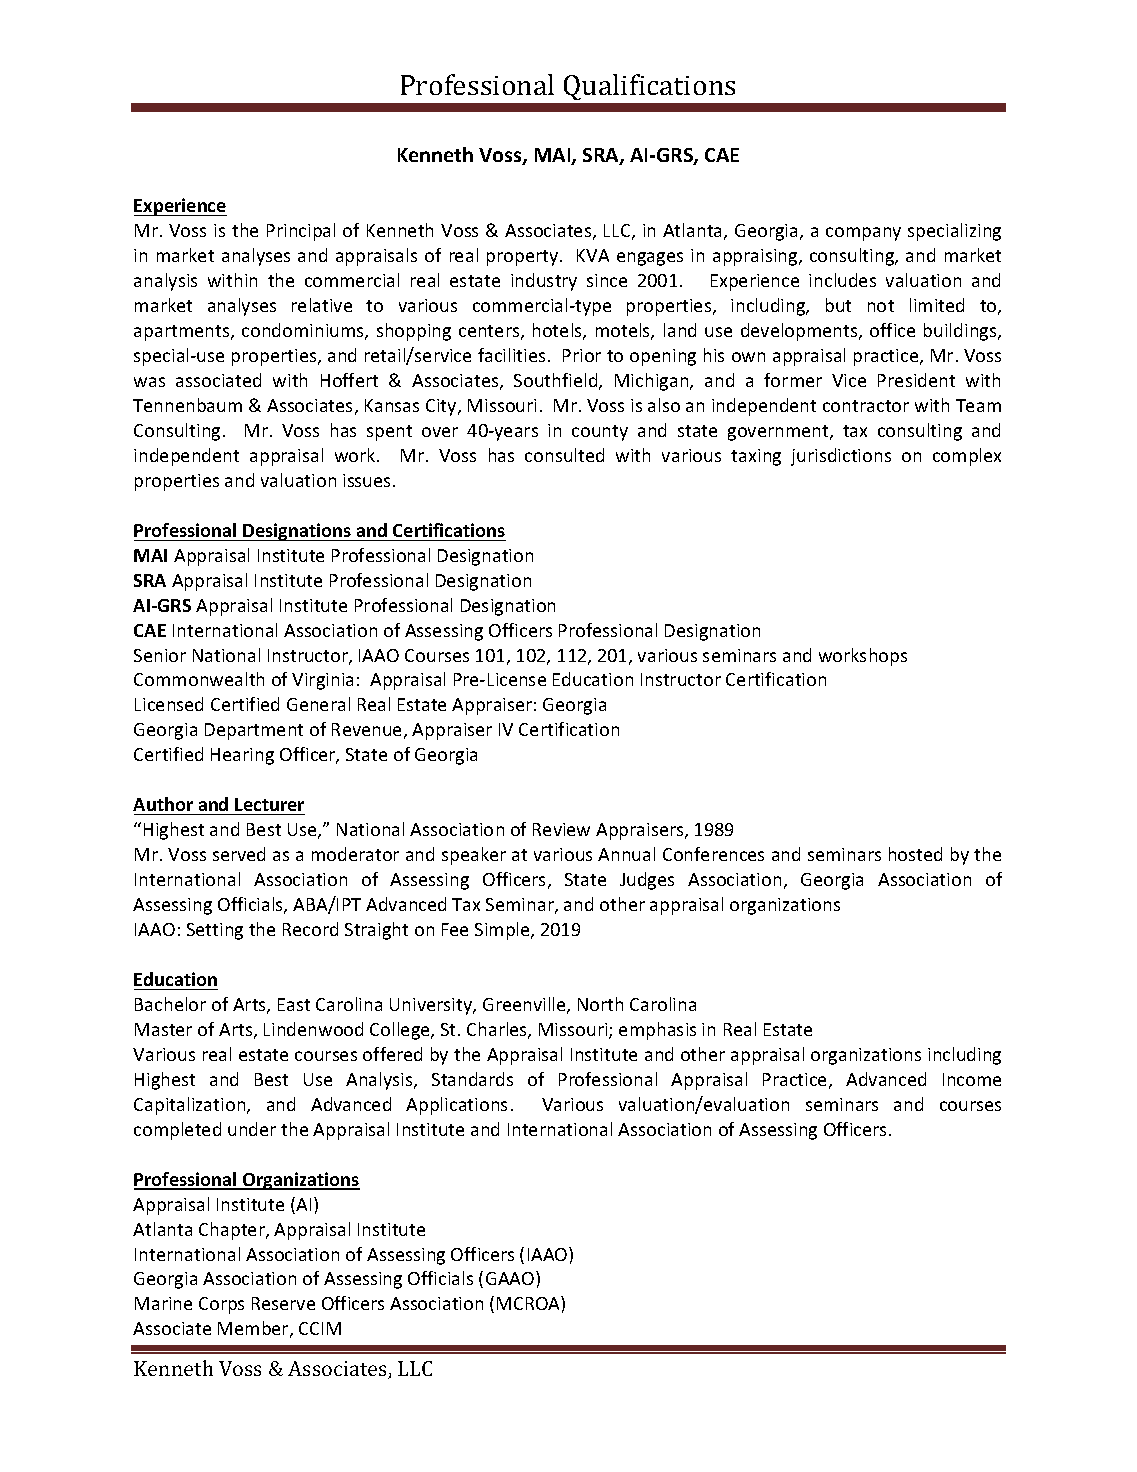 This image has height=1472, width=1137. What do you see at coordinates (842, 280) in the image?
I see `includes` at bounding box center [842, 280].
